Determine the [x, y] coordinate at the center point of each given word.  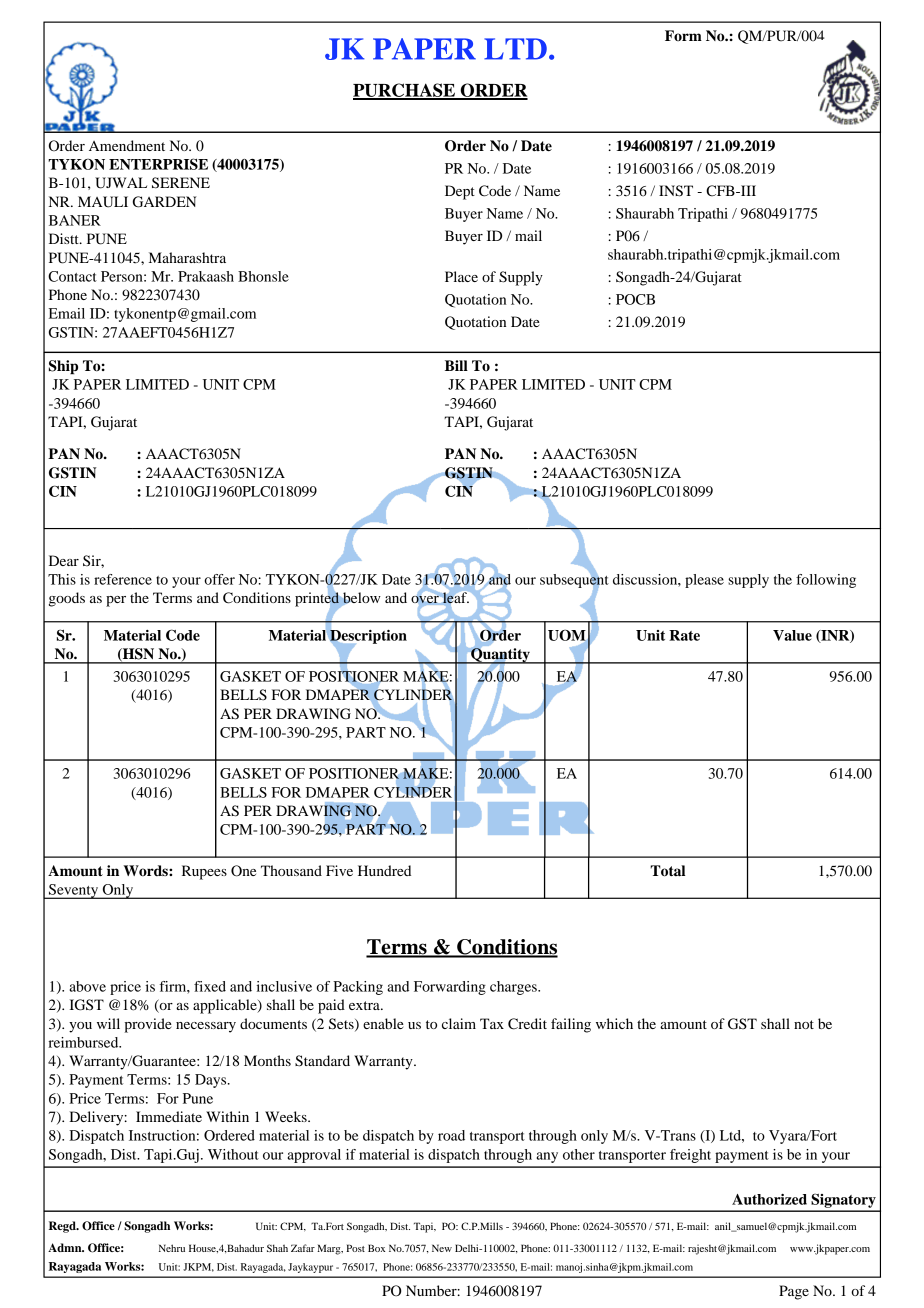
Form [683, 35]
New [442, 1248]
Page [794, 1292]
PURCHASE [405, 91]
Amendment [127, 145]
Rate [684, 635]
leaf [456, 598]
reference [123, 579]
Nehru [172, 1248]
